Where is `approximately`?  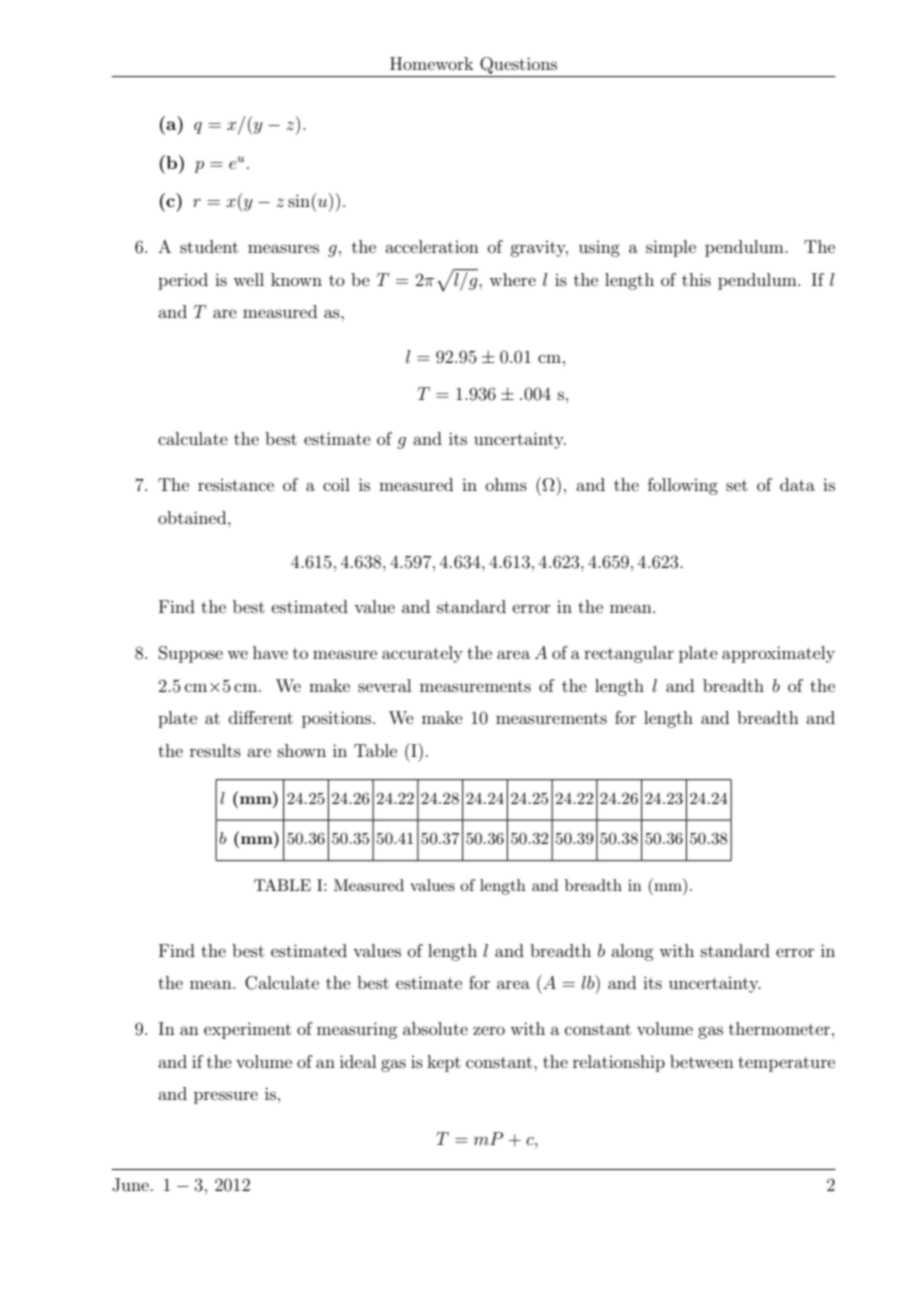 approximately is located at coordinates (778, 654).
